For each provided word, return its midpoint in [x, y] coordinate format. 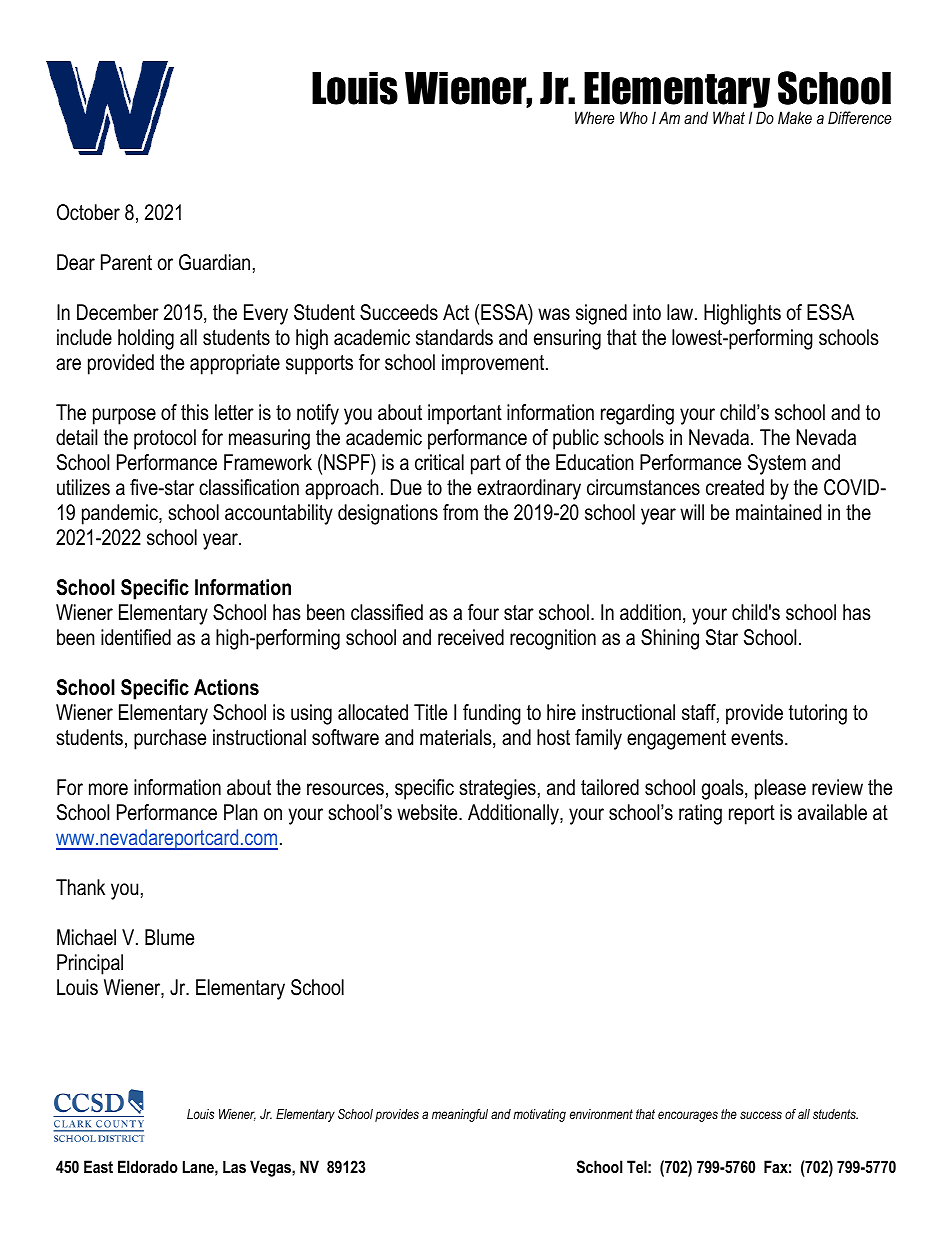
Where [595, 117]
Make [795, 117]
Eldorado [148, 1166]
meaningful [460, 1115]
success [761, 1115]
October [88, 212]
